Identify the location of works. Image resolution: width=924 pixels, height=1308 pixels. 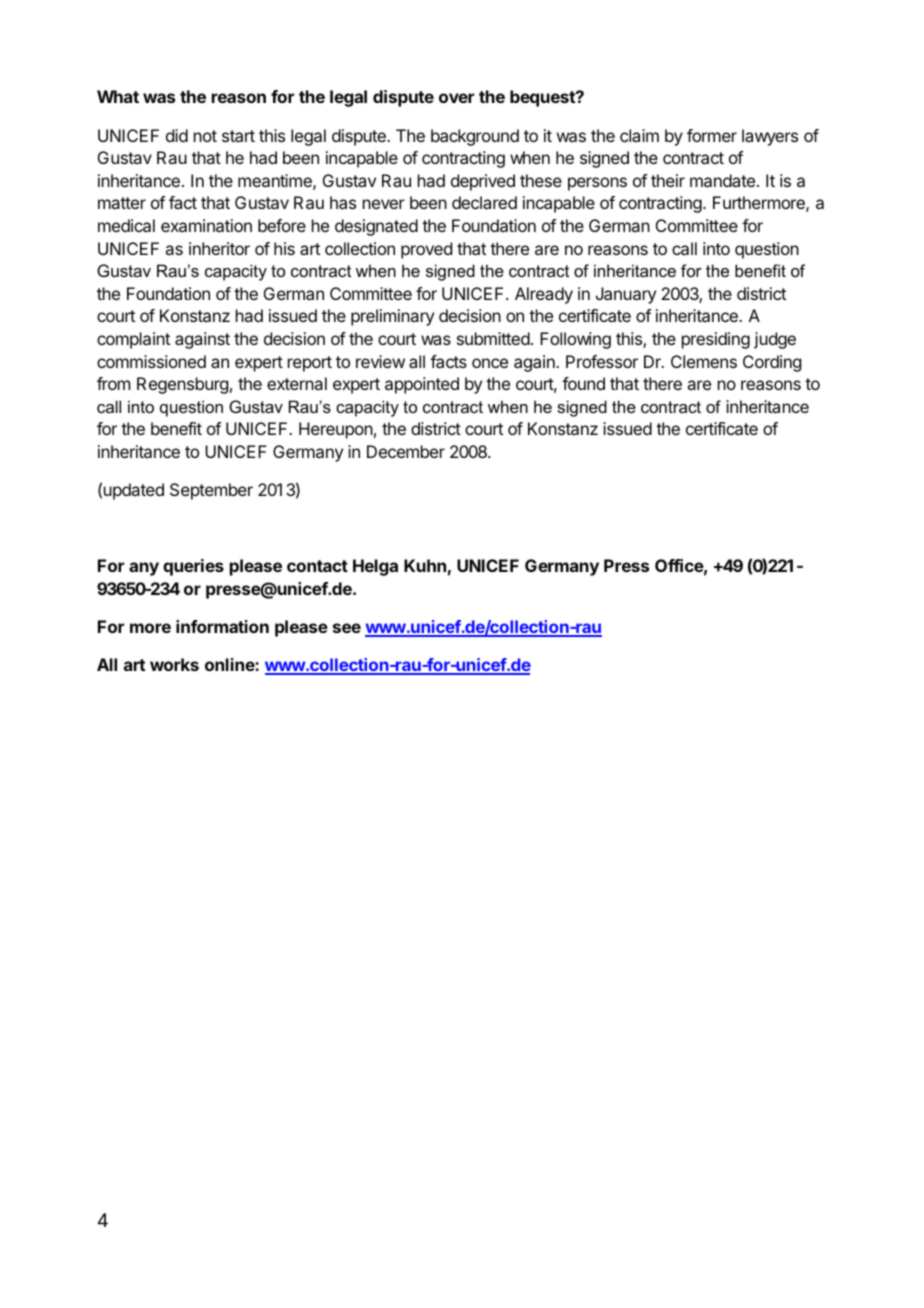
(174, 664).
